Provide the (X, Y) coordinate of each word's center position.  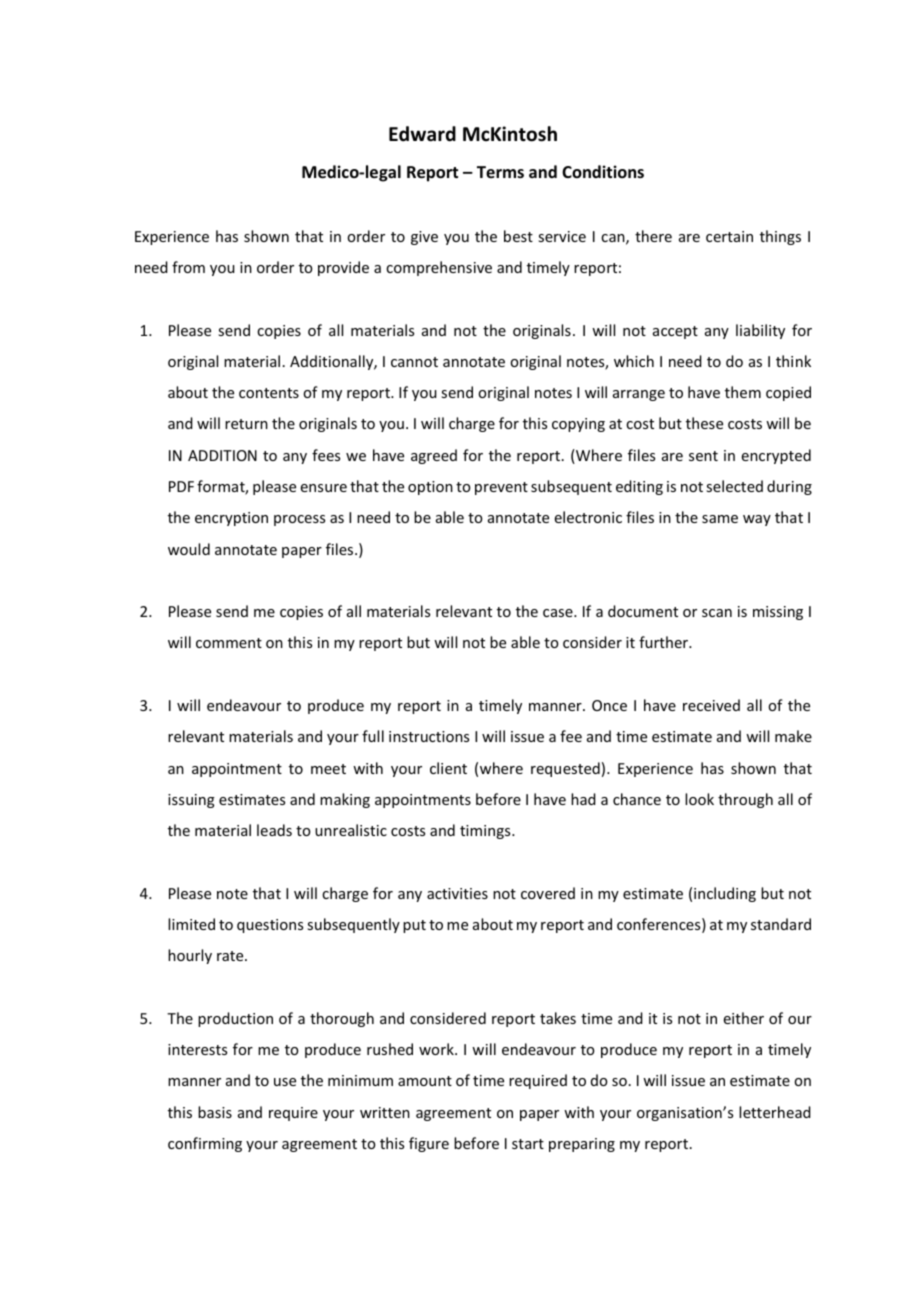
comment (229, 643)
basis (215, 1112)
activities (457, 893)
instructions (429, 736)
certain (729, 236)
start (528, 1144)
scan (717, 613)
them (743, 392)
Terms (500, 172)
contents (269, 393)
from (188, 267)
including (725, 894)
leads (274, 830)
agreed (434, 456)
